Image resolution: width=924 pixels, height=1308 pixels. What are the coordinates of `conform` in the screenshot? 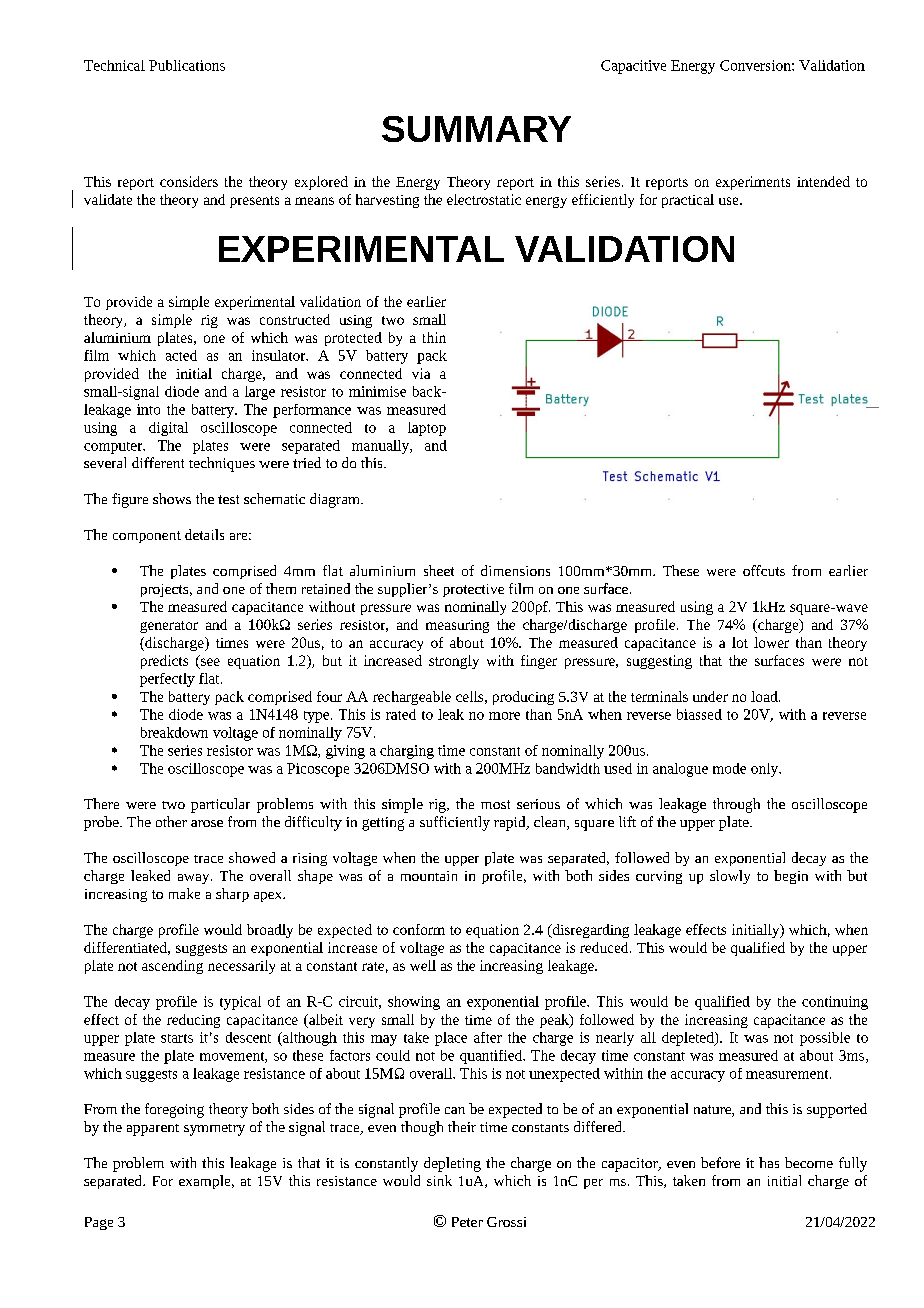 It's located at (419, 929).
